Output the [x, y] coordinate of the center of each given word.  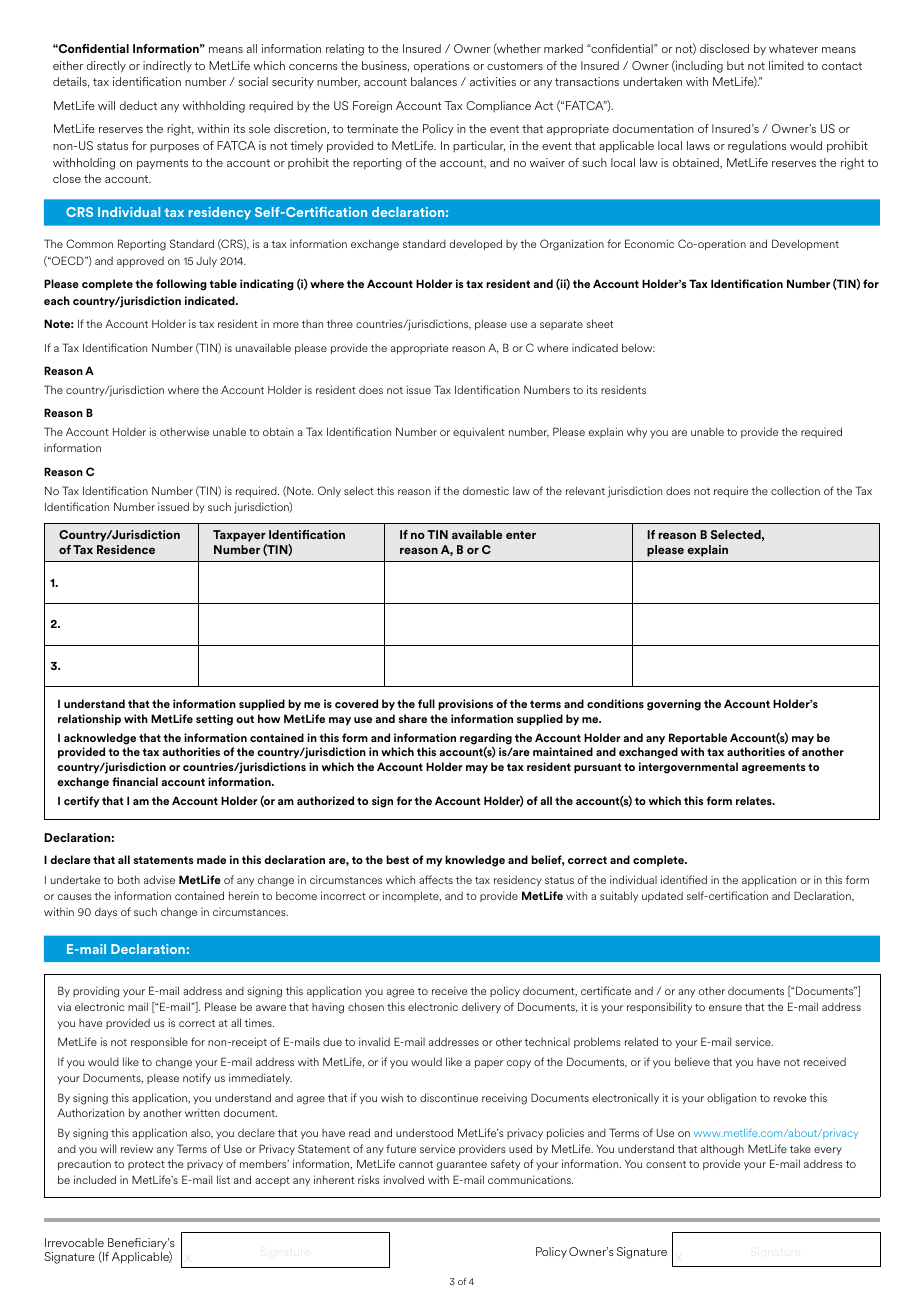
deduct [138, 105]
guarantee [462, 1165]
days [106, 913]
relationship [89, 720]
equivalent [479, 432]
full [426, 703]
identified [684, 879]
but [735, 65]
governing [674, 705]
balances [434, 81]
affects [436, 879]
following [181, 285]
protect [146, 1165]
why [637, 433]
